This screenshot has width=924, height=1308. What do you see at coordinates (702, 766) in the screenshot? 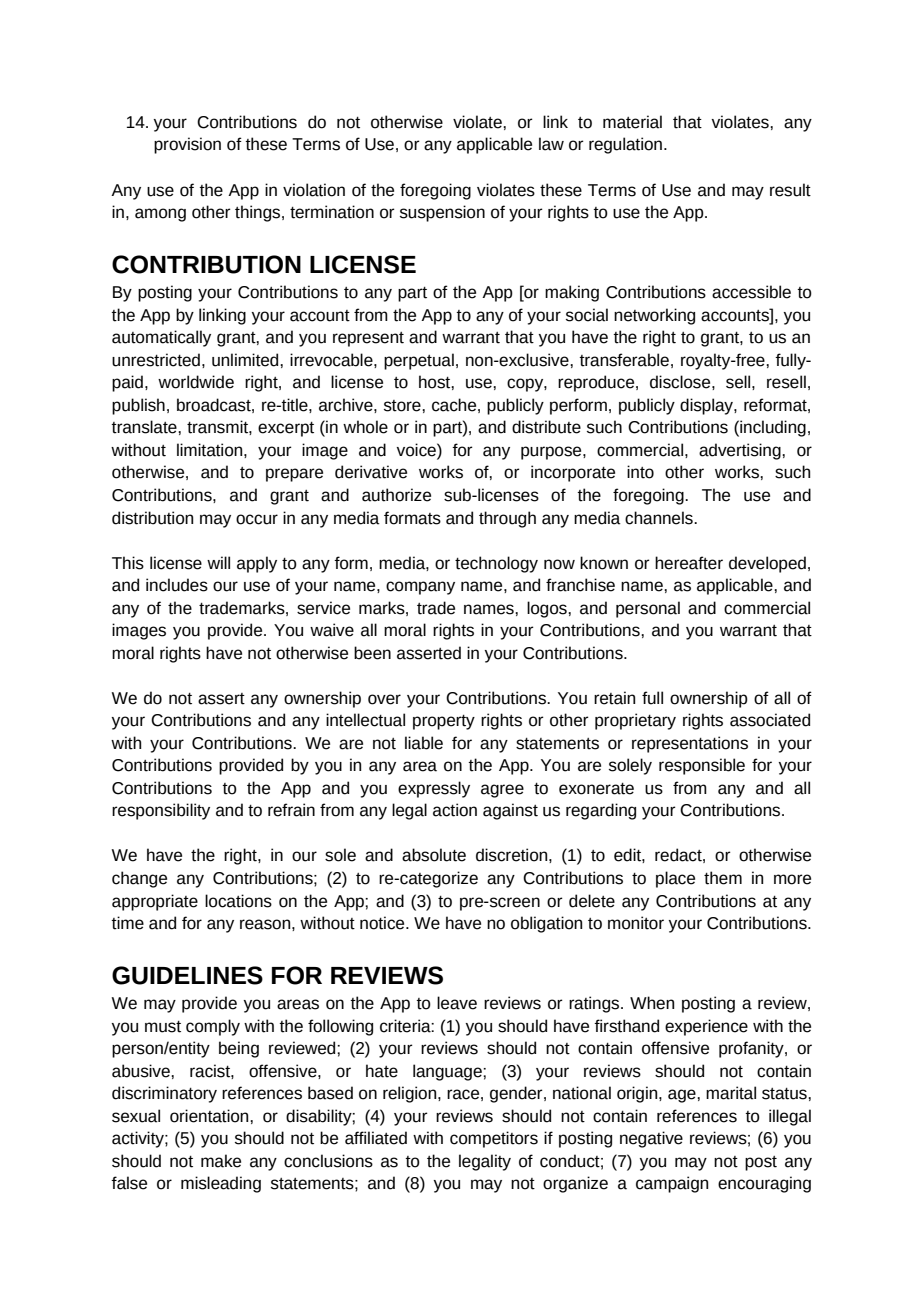
I see `responsible` at bounding box center [702, 766].
